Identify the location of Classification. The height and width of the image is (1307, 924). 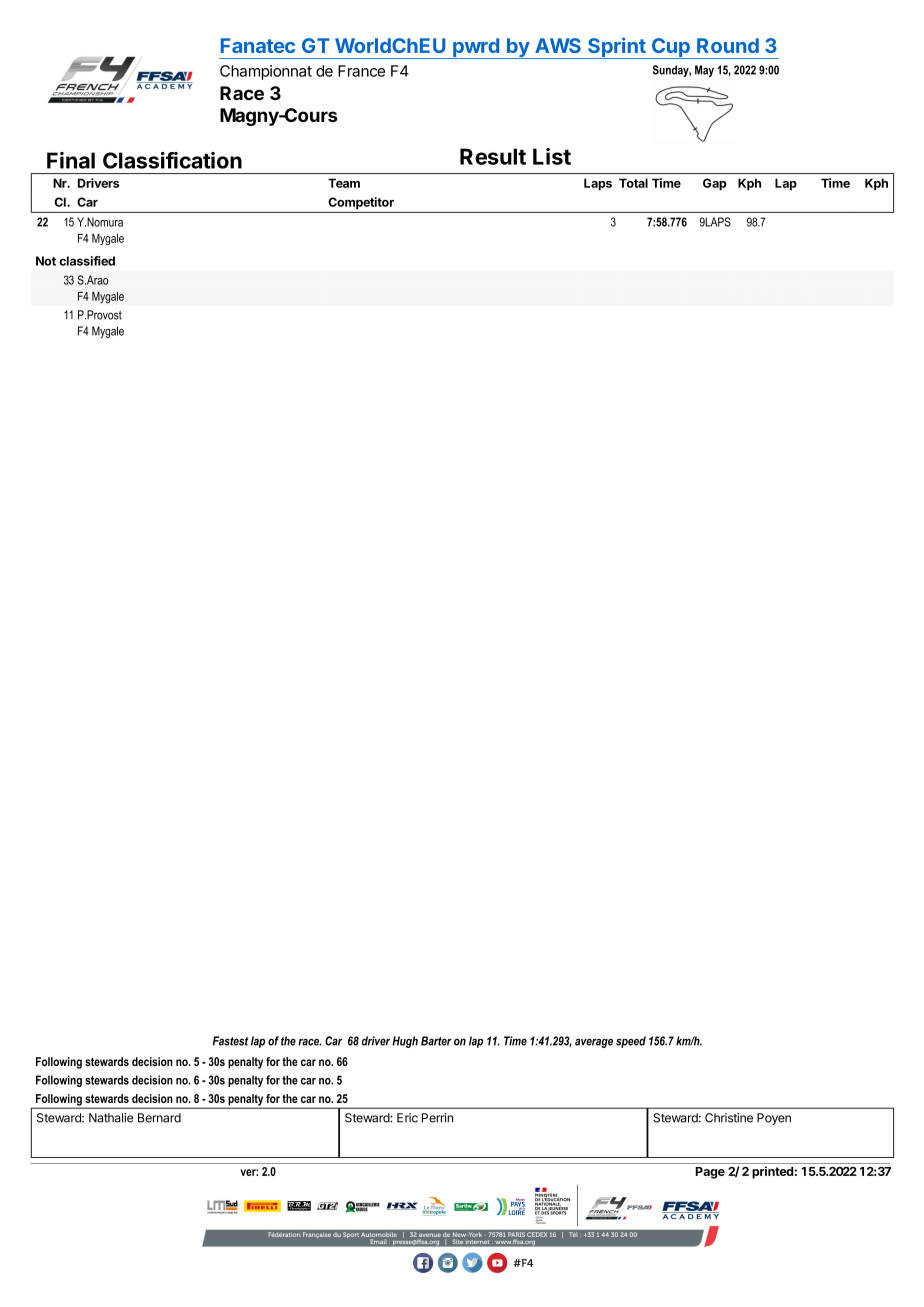
(172, 160).
